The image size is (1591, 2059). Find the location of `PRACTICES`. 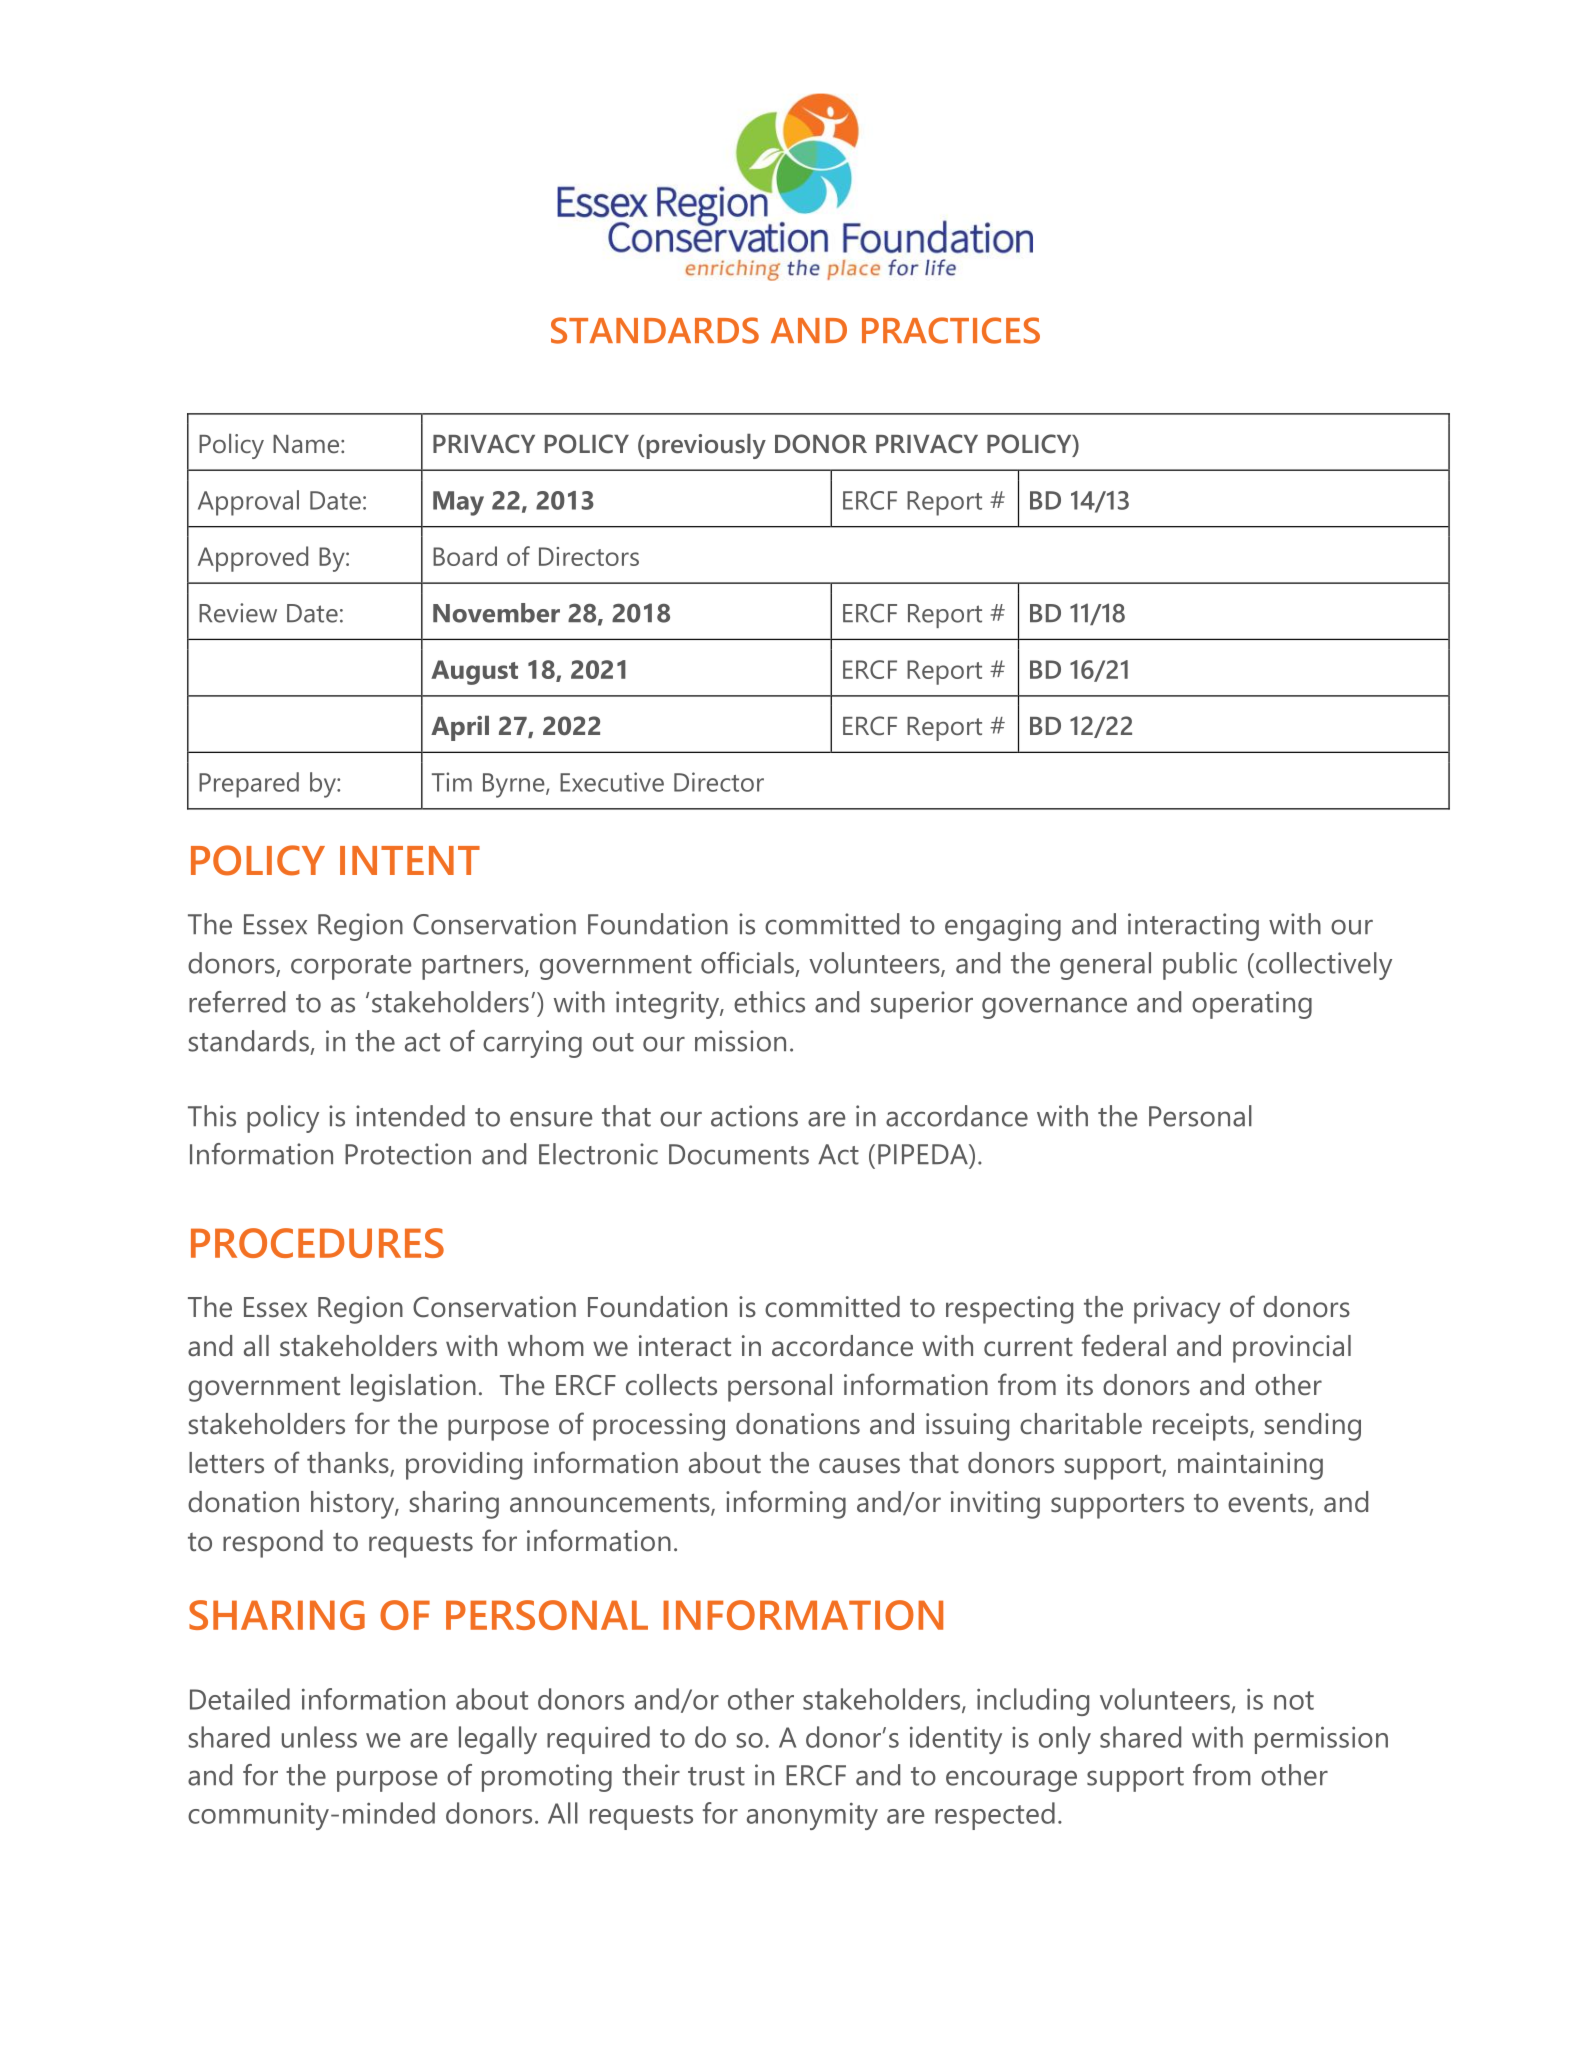

PRACTICES is located at coordinates (951, 330).
